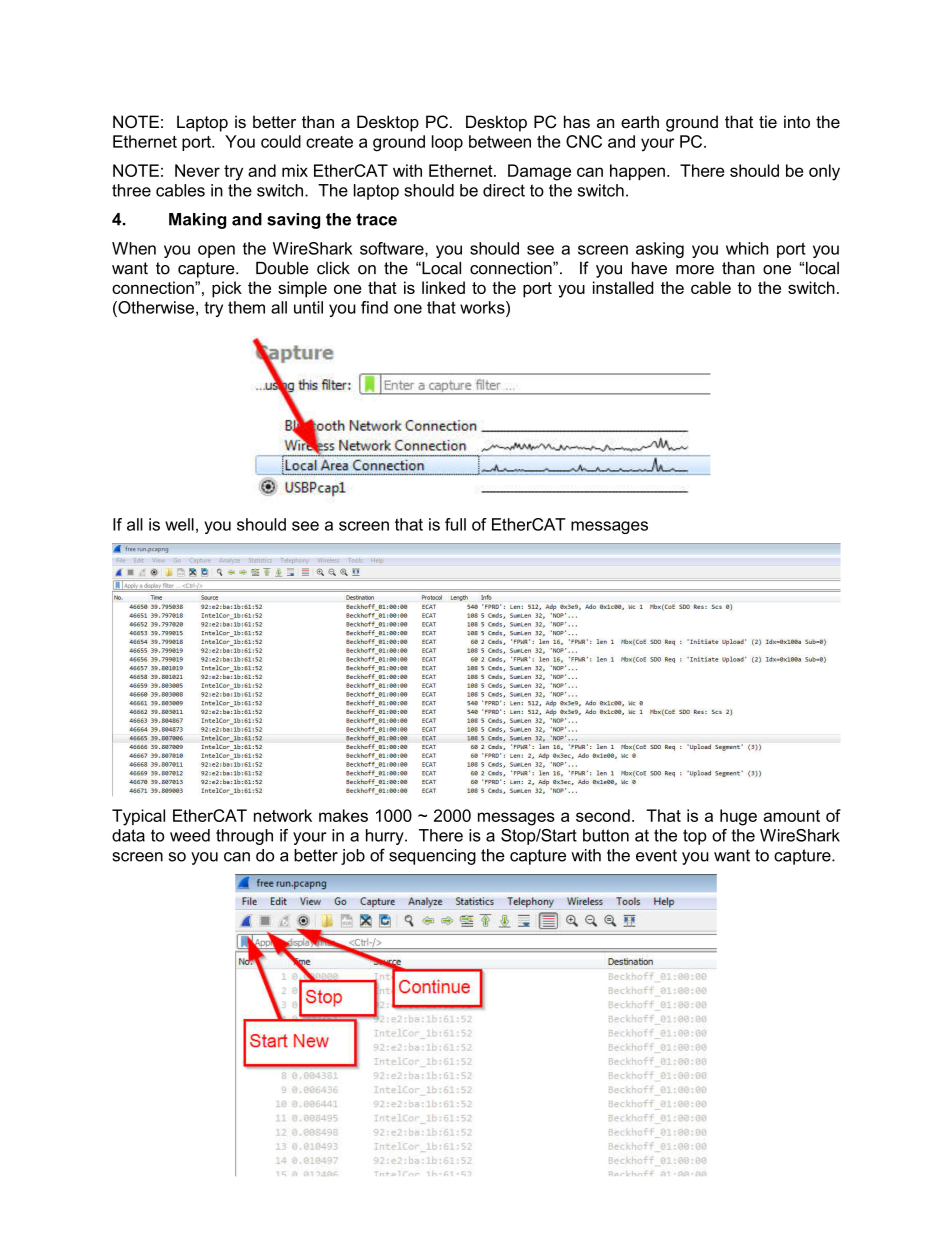  I want to click on weed, so click(190, 835).
